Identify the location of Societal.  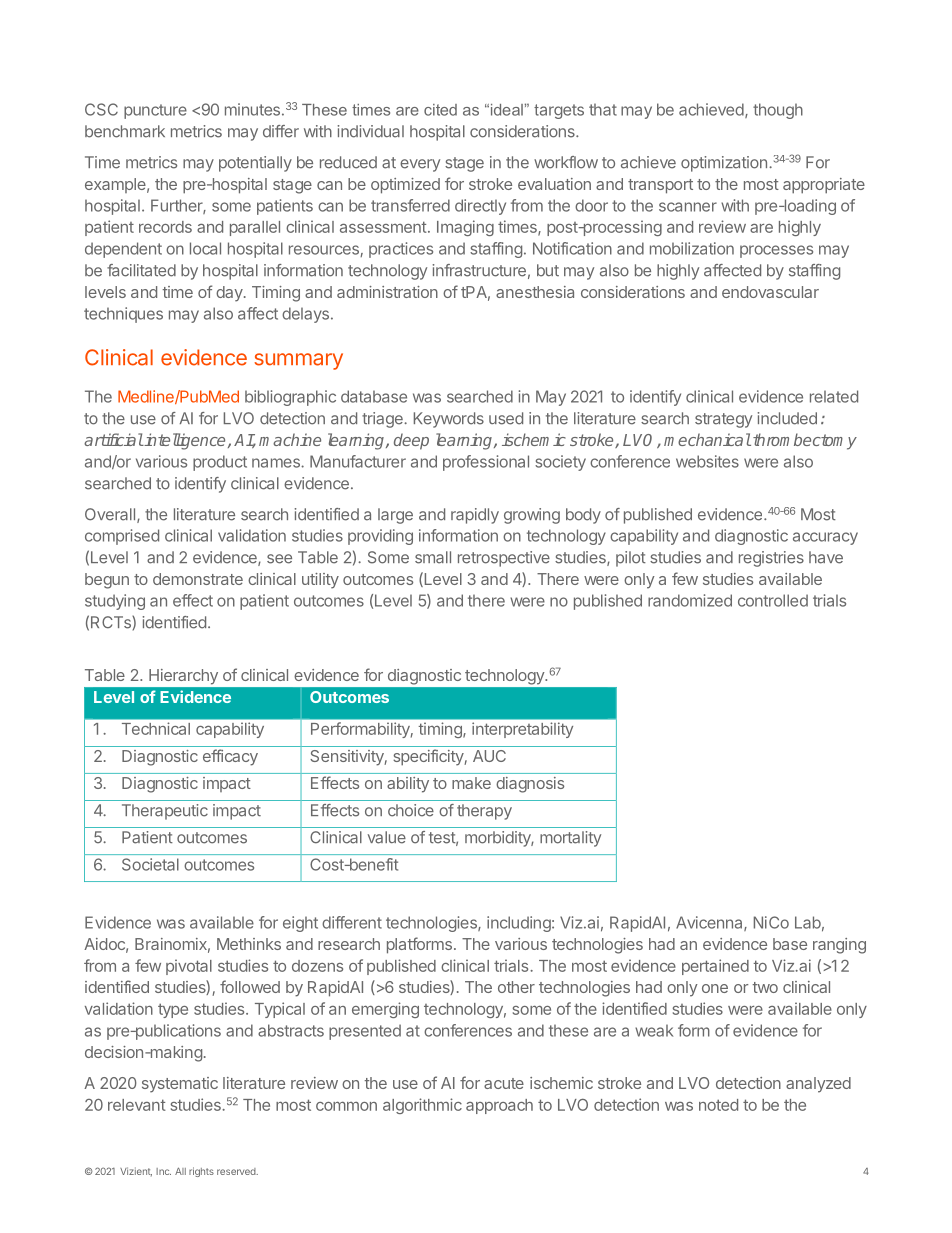
(150, 864).
